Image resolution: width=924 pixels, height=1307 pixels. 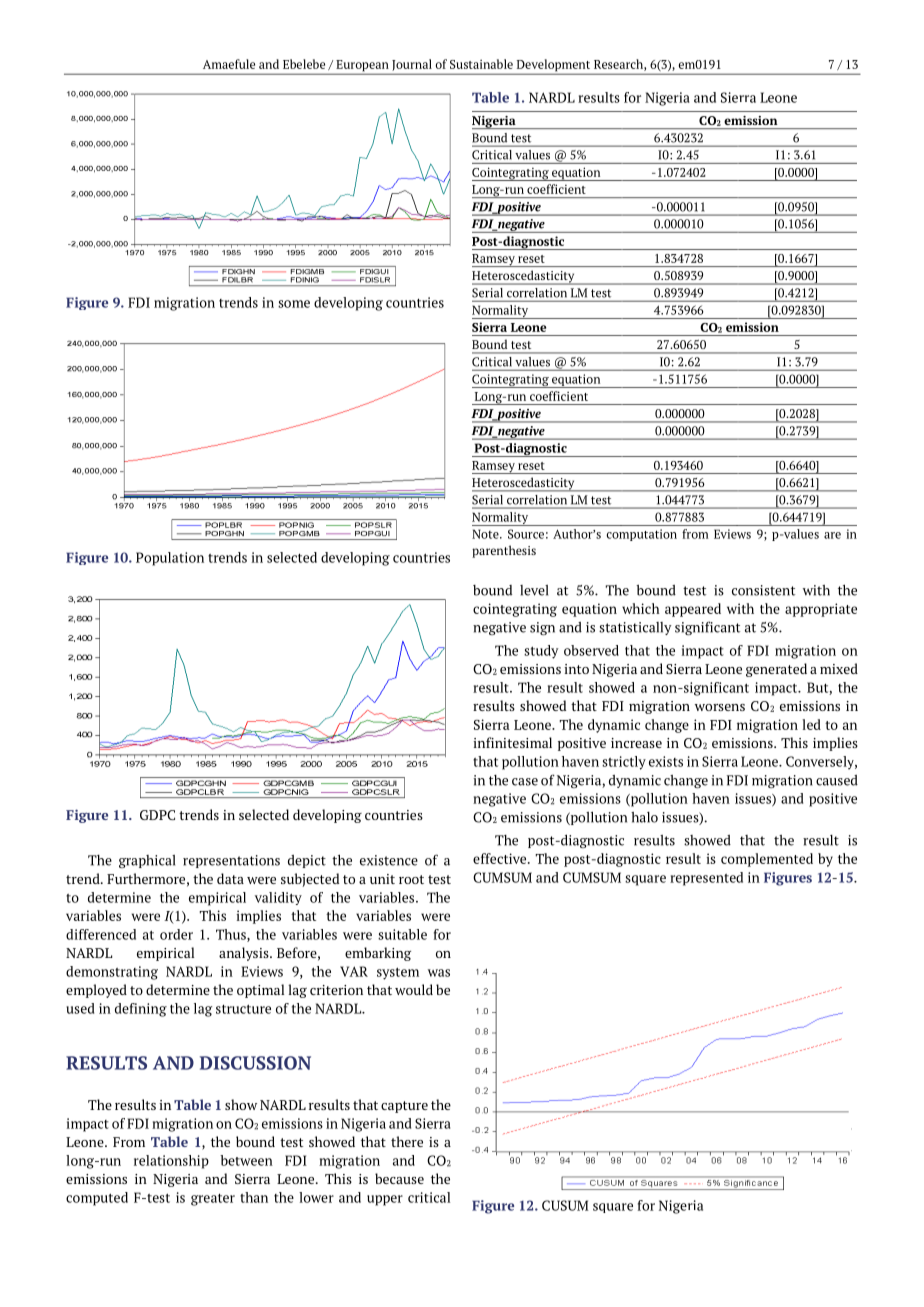 I want to click on relationship, so click(x=171, y=1162).
